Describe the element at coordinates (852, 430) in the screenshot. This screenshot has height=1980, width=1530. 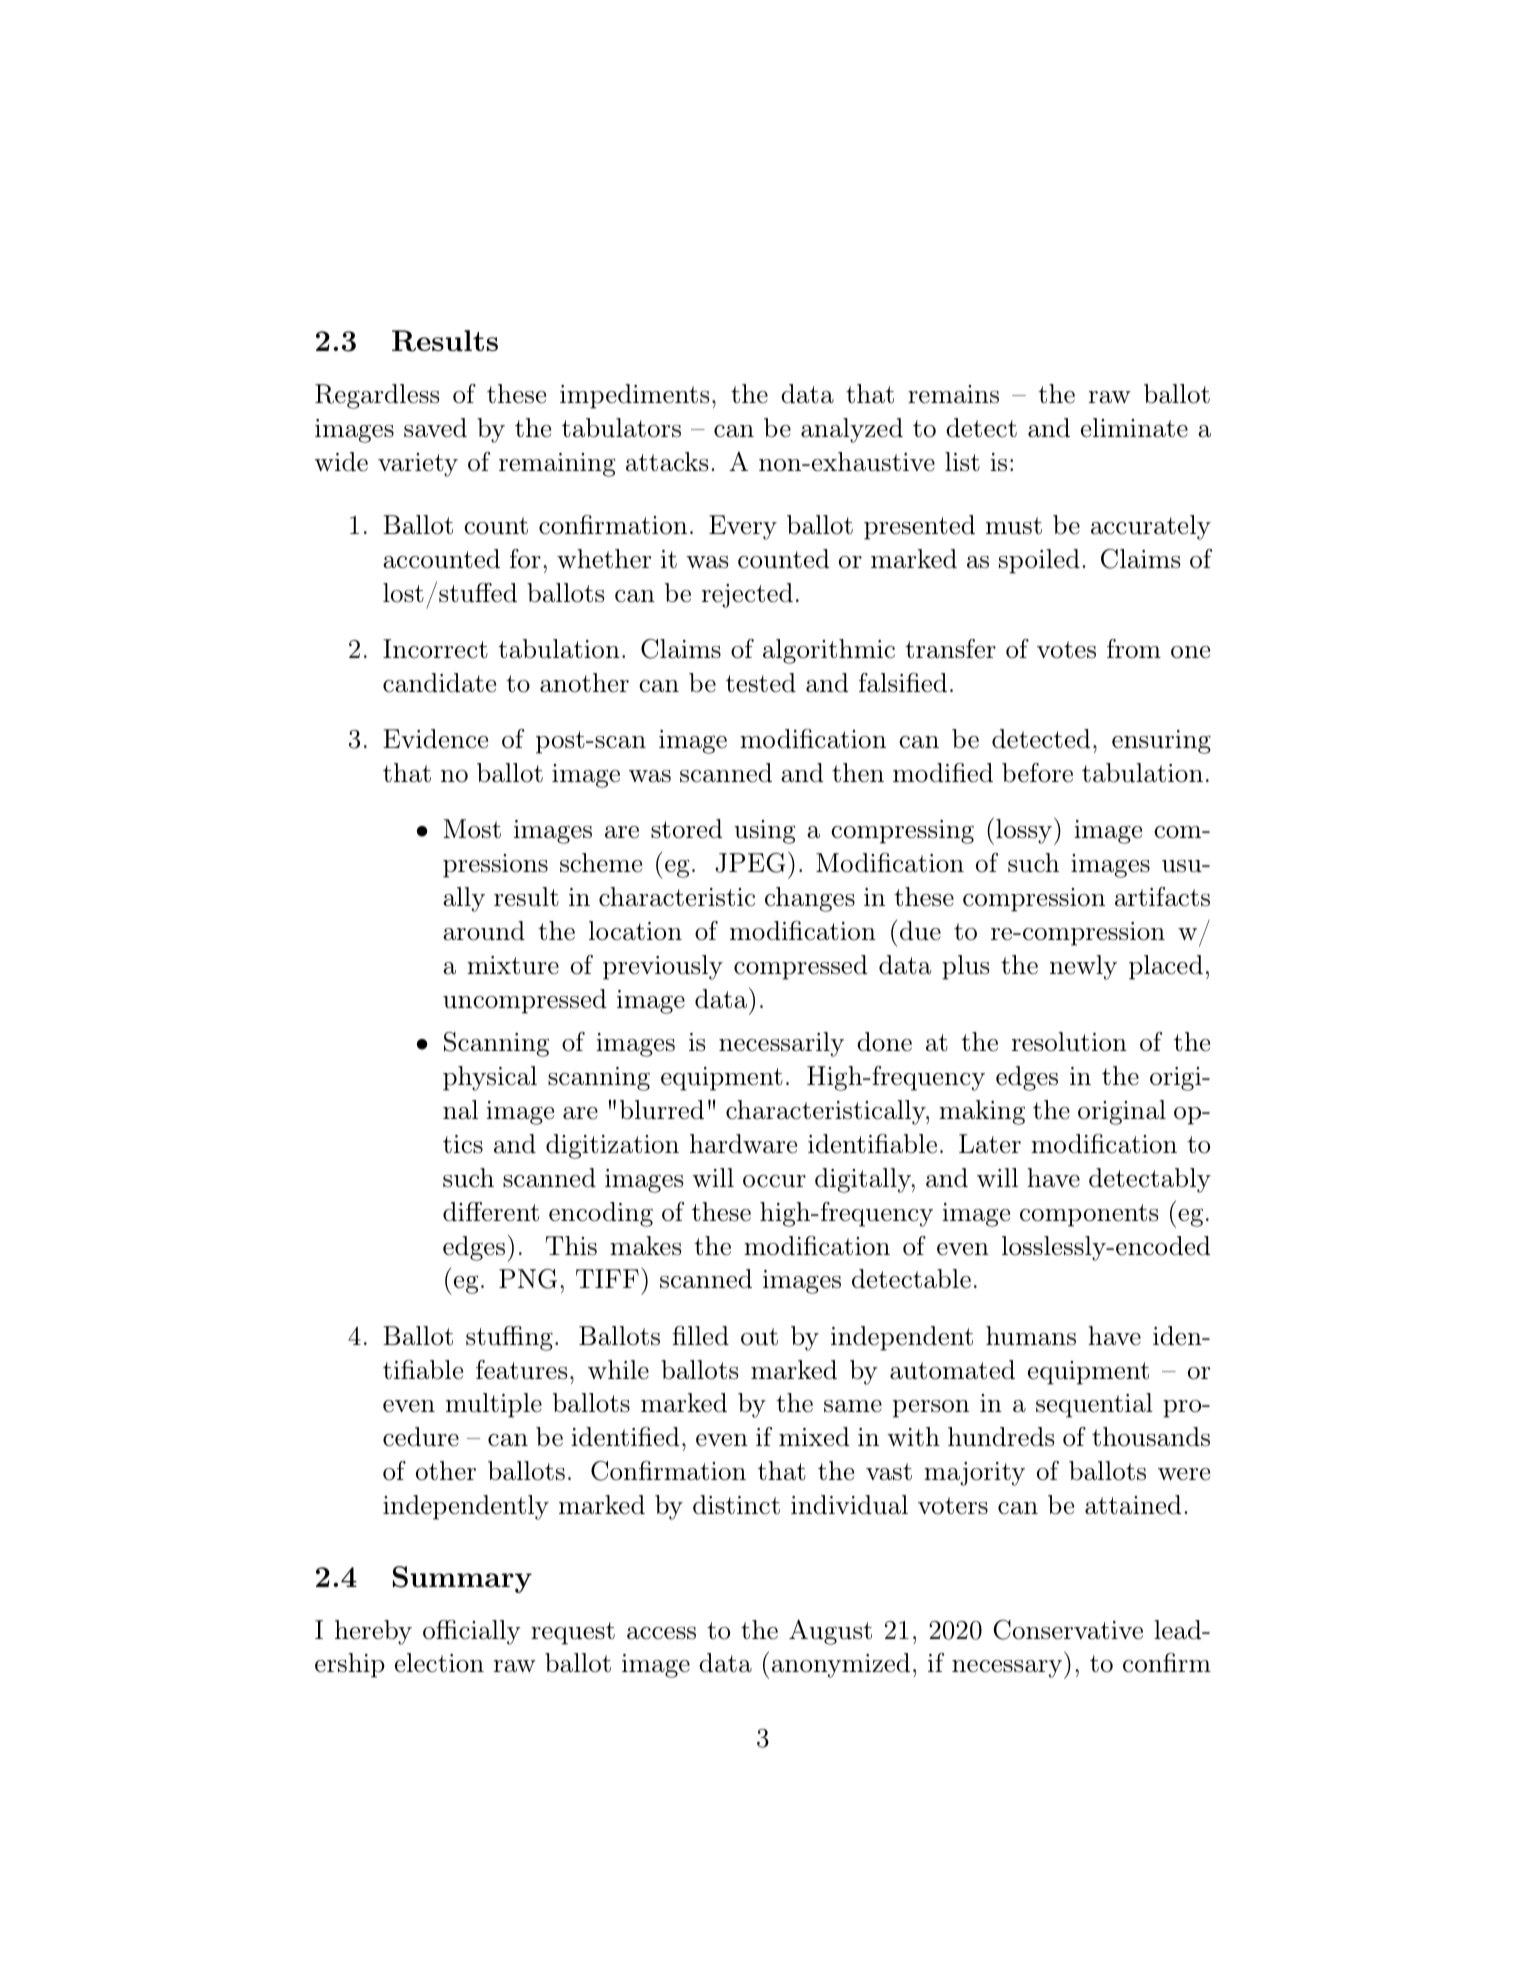
I see `analyzed` at that location.
